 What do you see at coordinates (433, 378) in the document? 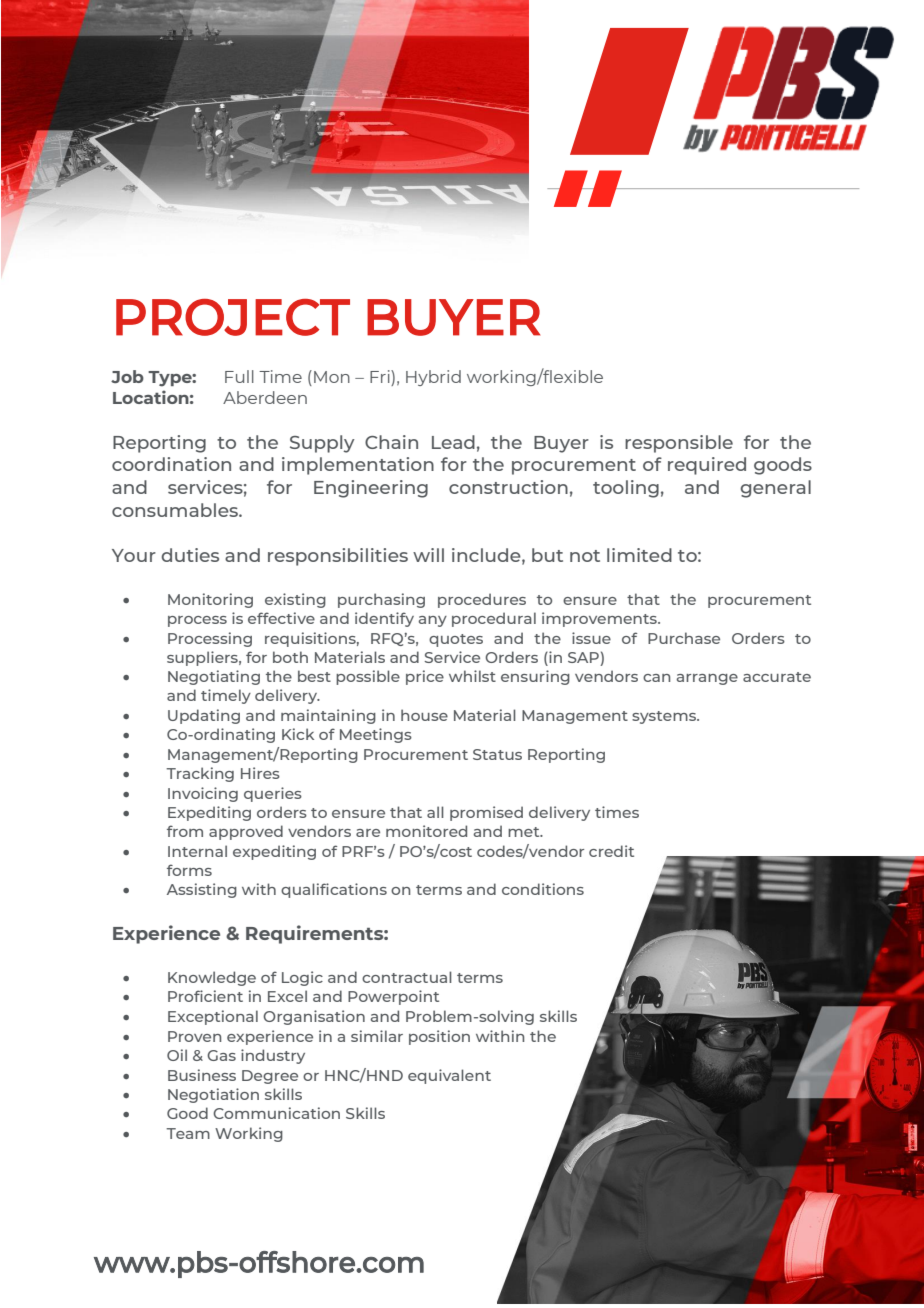
I see `Hybrid` at bounding box center [433, 378].
